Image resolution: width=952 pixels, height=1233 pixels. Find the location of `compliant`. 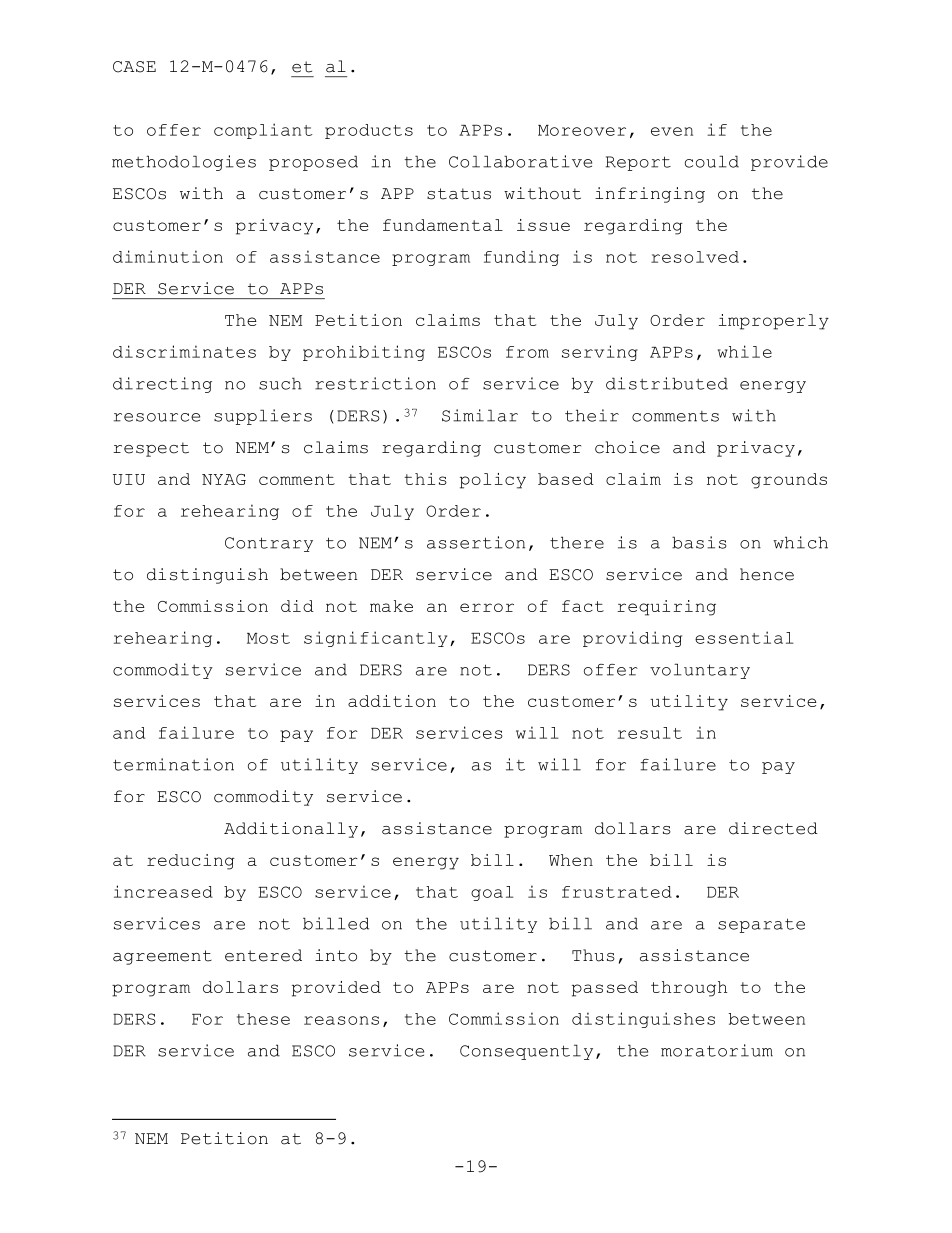

compliant is located at coordinates (263, 131).
